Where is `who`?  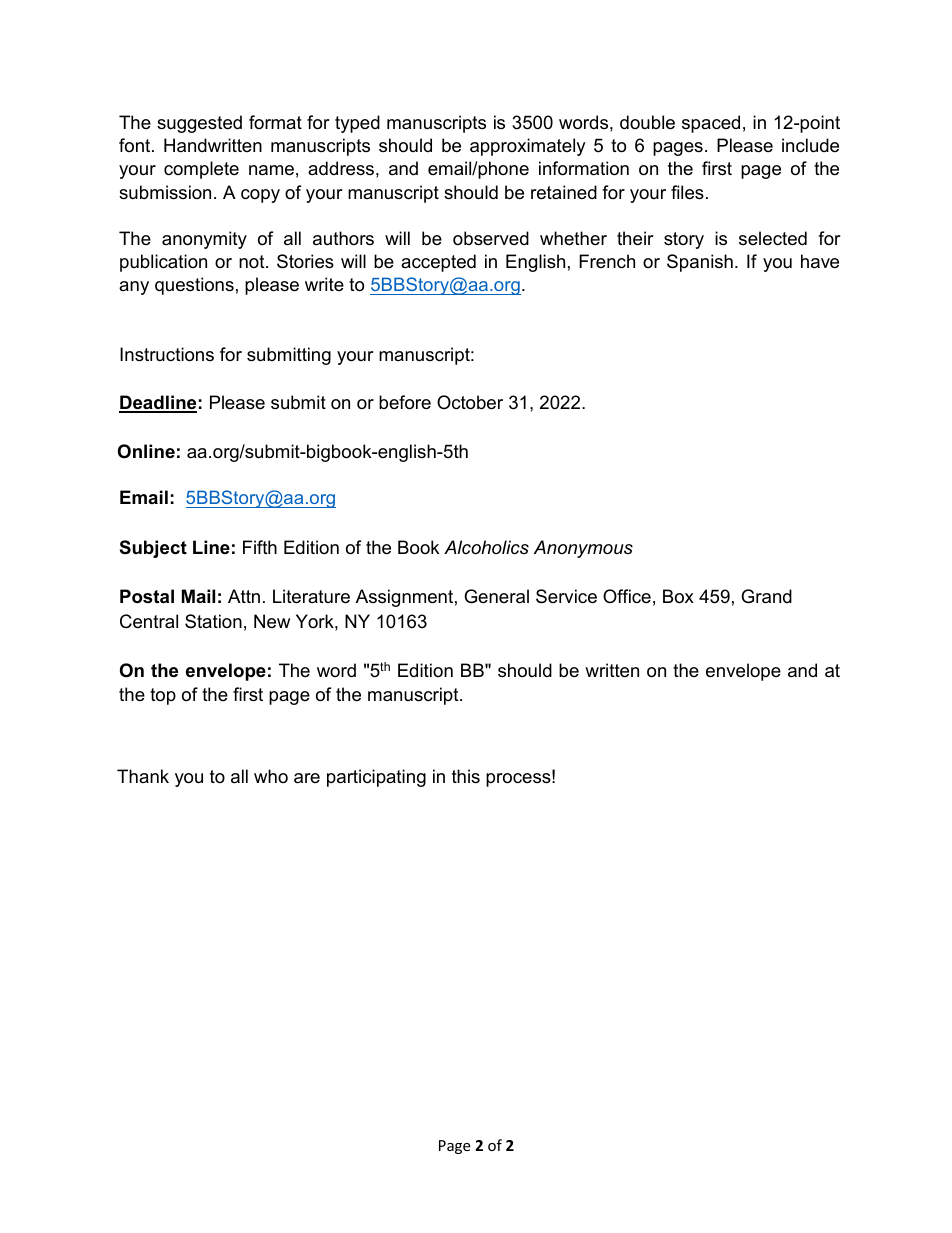 who is located at coordinates (271, 776).
